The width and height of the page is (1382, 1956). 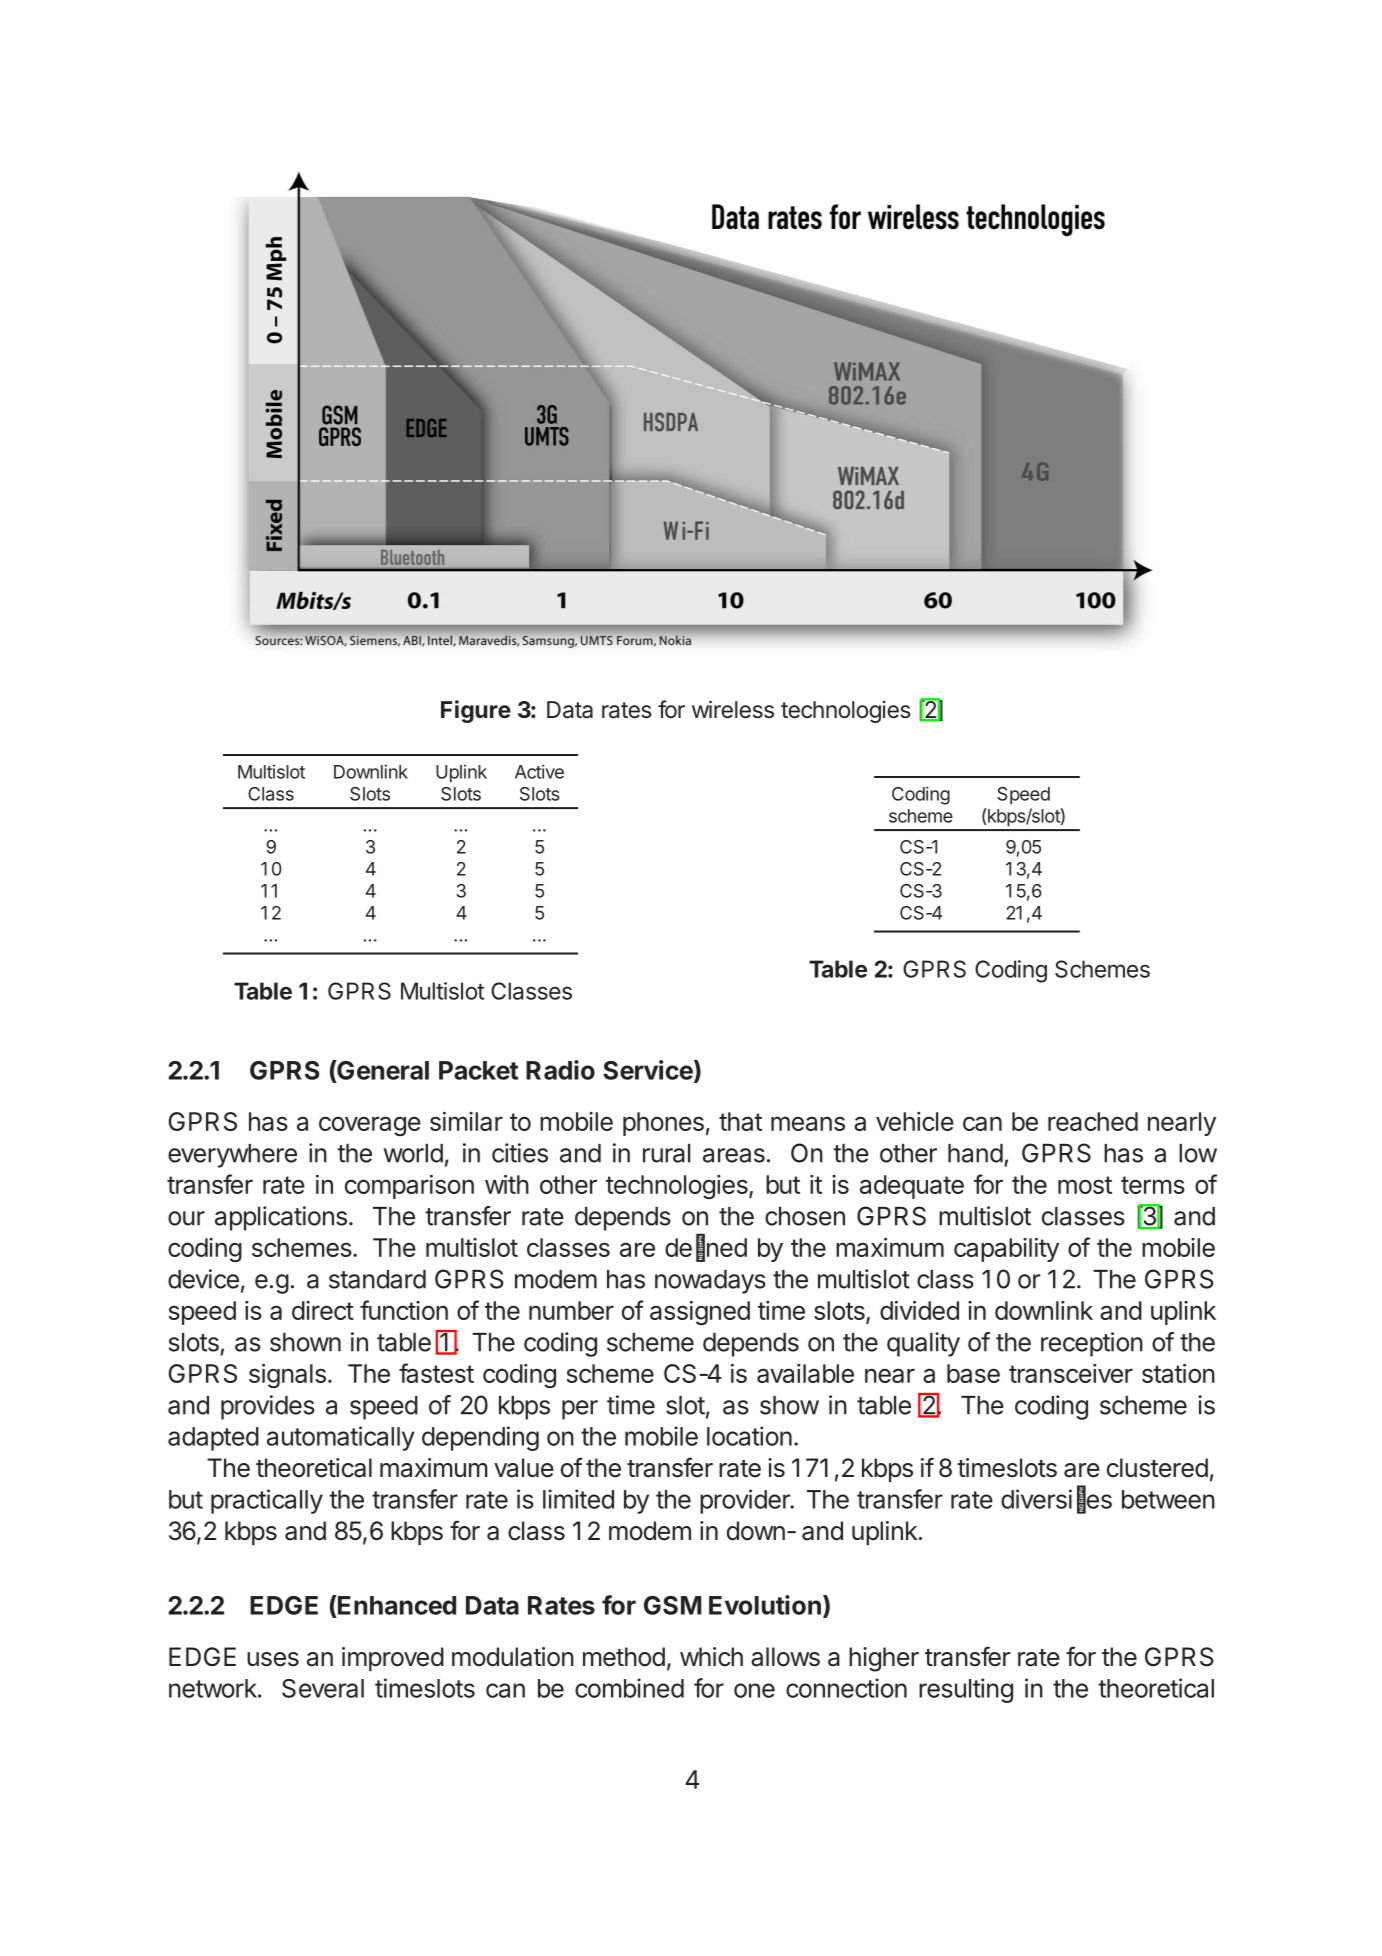 I want to click on reached, so click(x=1093, y=1121).
